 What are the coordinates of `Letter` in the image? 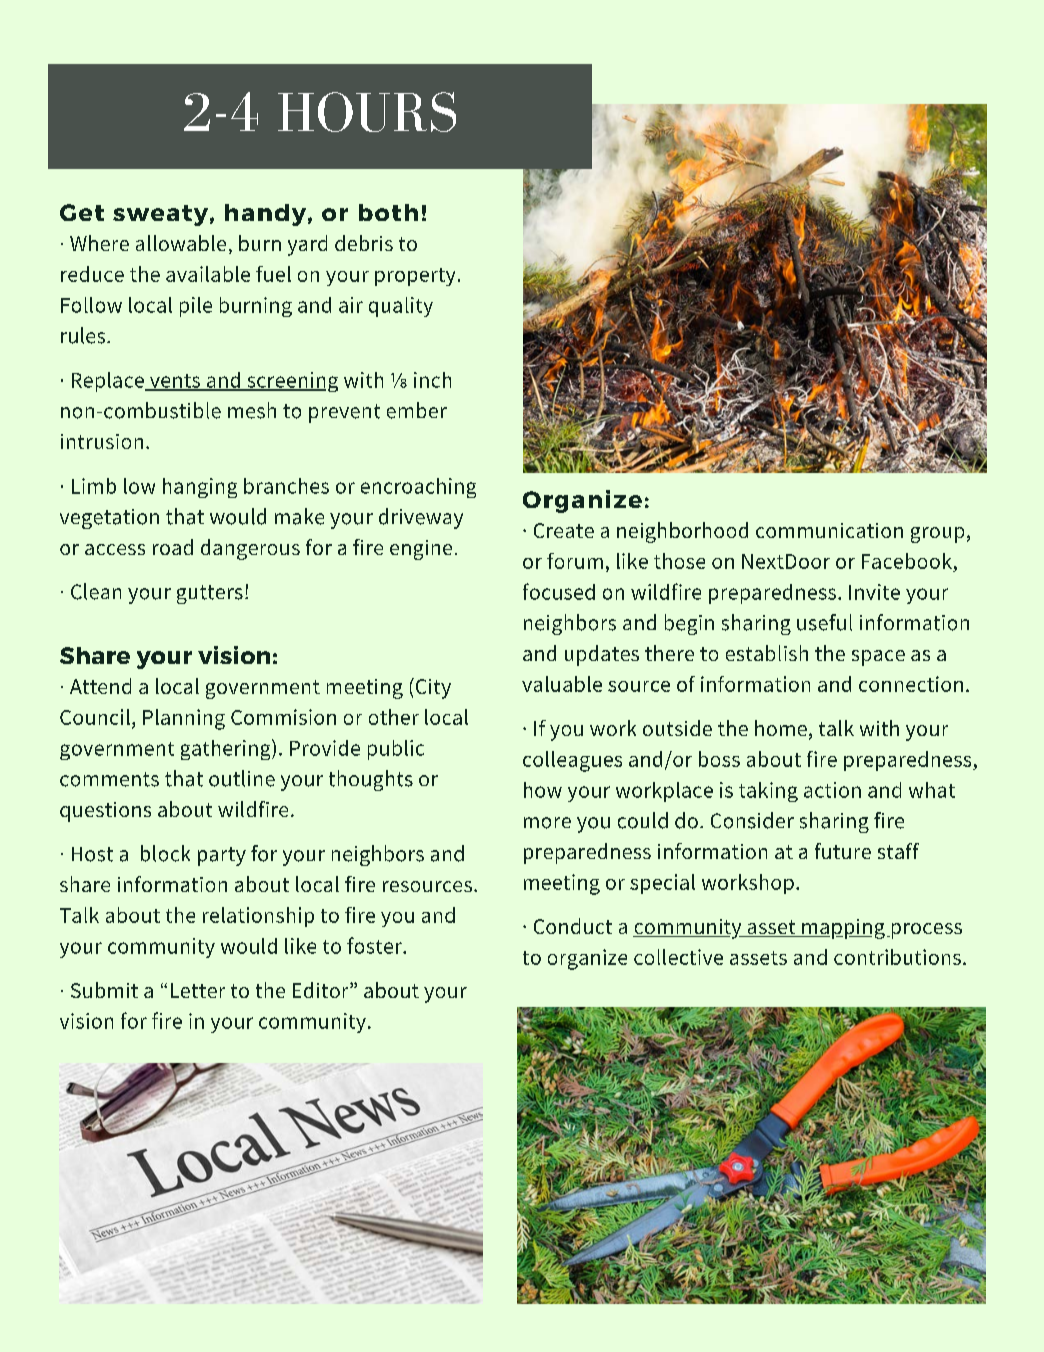 It's located at (198, 990).
